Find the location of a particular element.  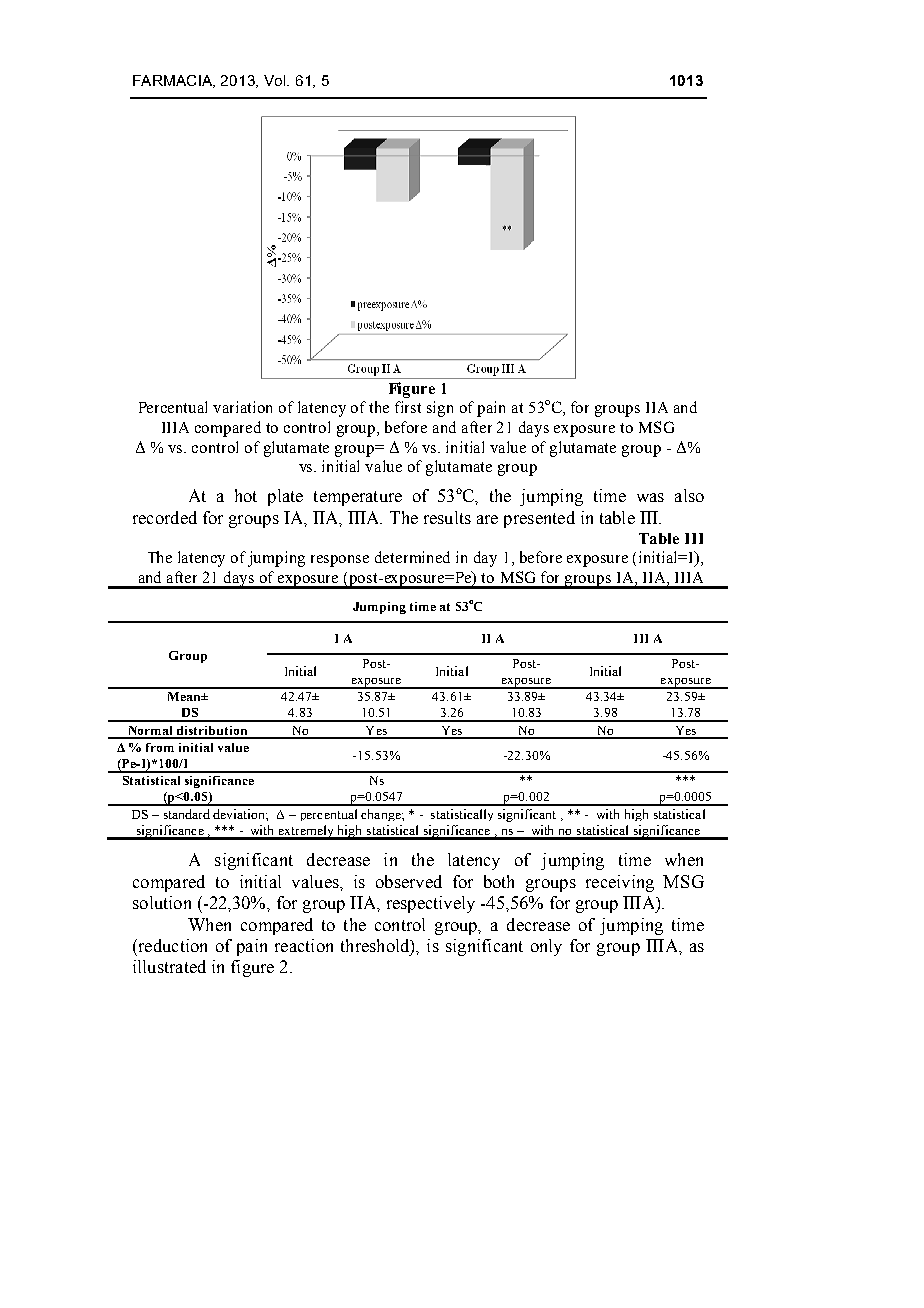

presented is located at coordinates (539, 519).
